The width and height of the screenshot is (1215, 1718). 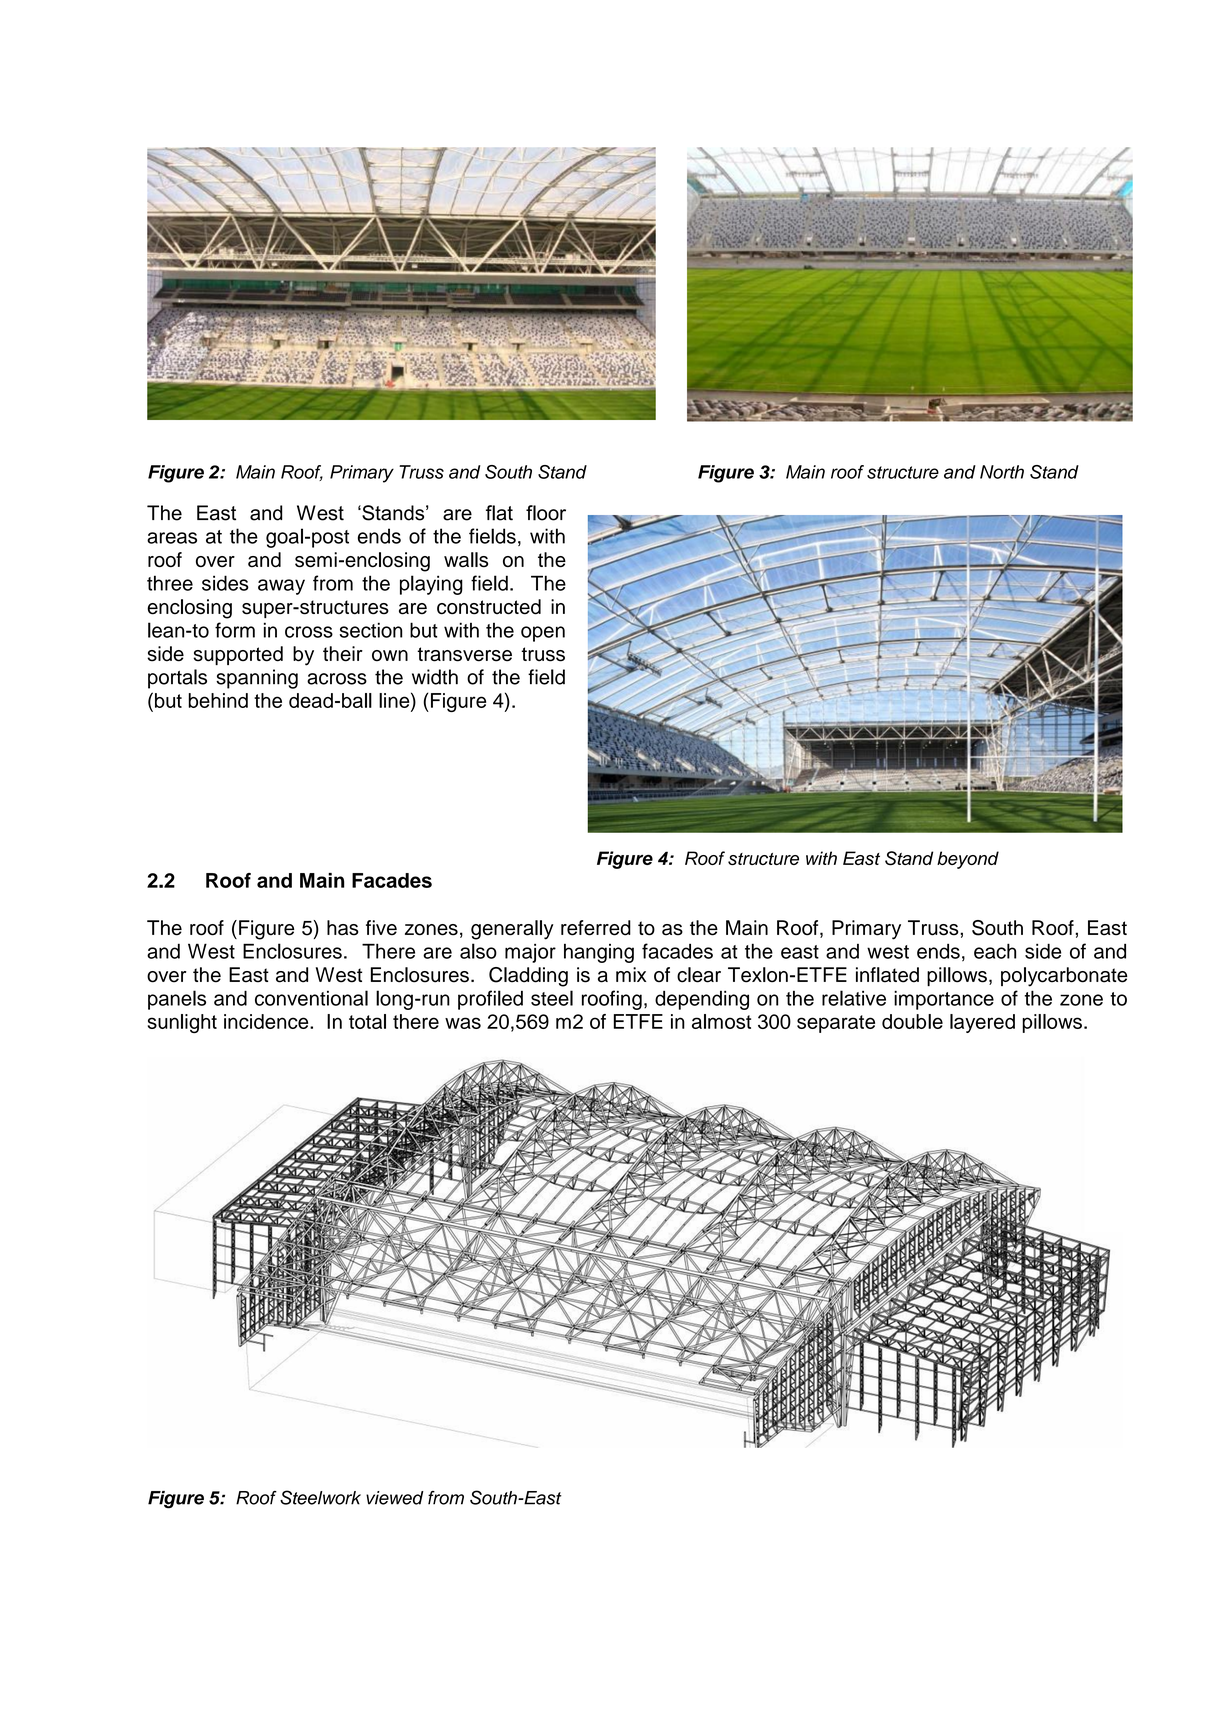 I want to click on viewed, so click(x=395, y=1498).
